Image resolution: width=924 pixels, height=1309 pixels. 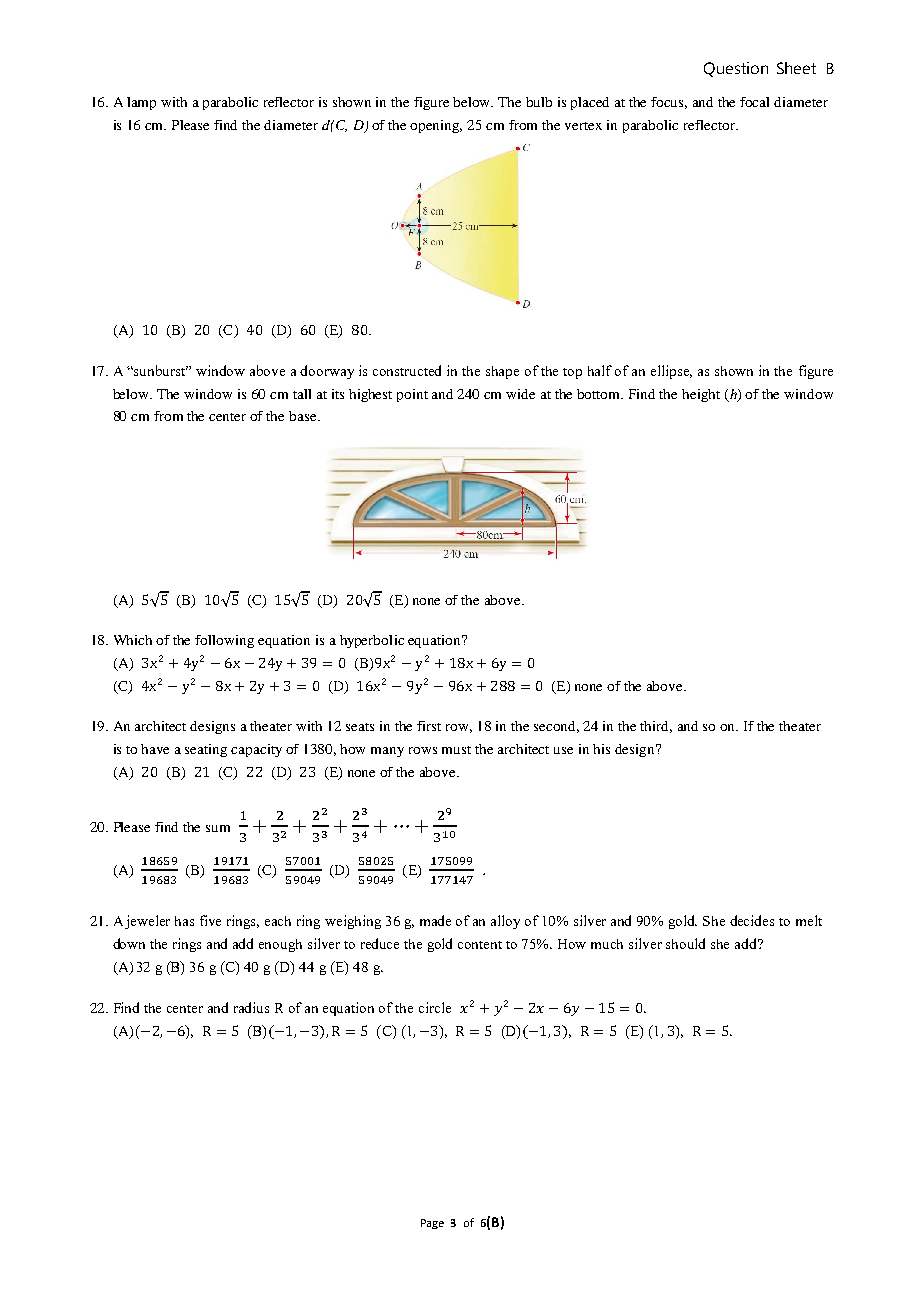 I want to click on focal, so click(x=754, y=102).
